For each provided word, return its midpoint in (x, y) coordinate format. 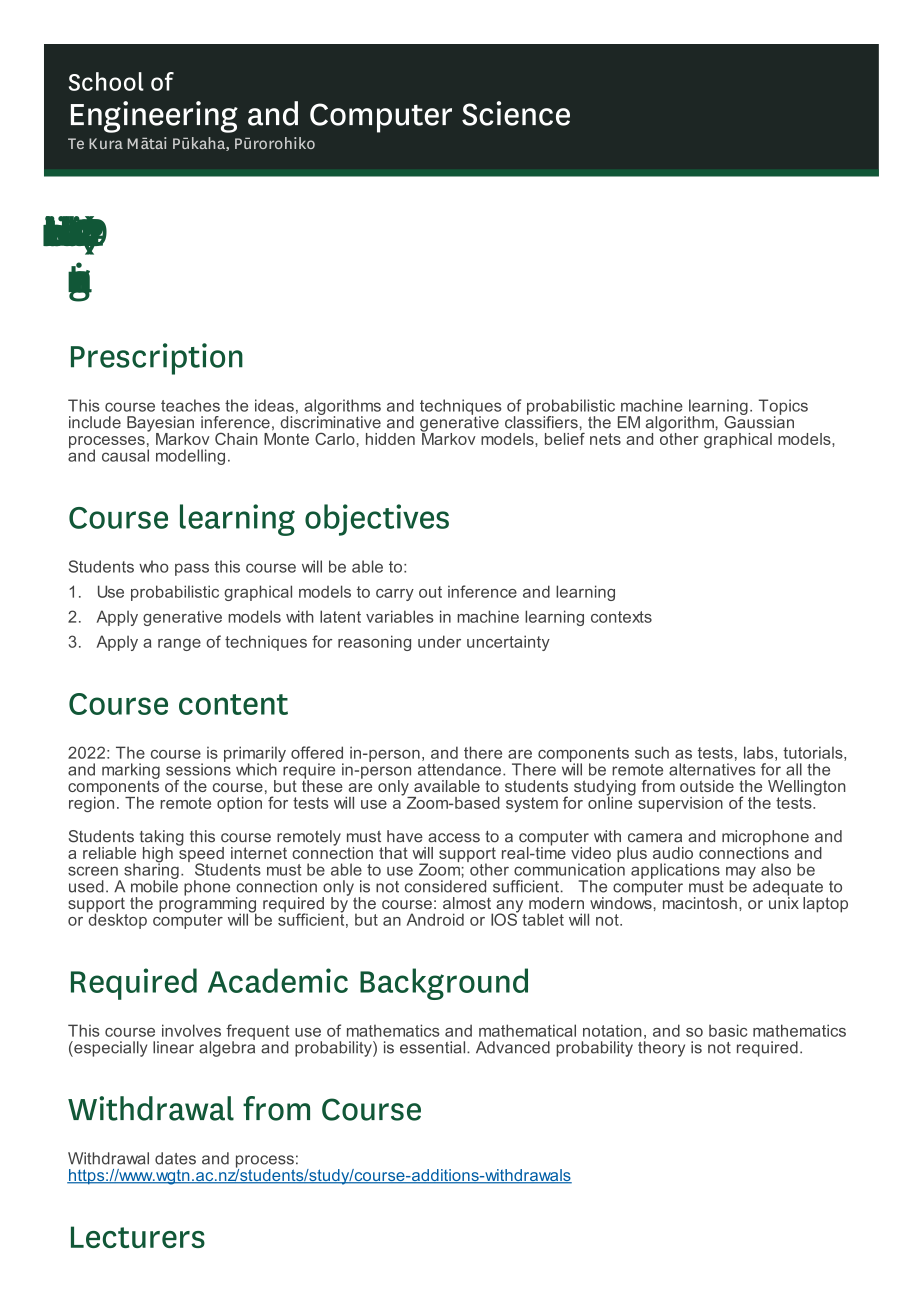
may (741, 874)
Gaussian (759, 421)
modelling (190, 457)
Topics (783, 408)
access (454, 838)
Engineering (154, 117)
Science (516, 113)
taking (162, 839)
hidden (390, 439)
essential (434, 1047)
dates (175, 1158)
